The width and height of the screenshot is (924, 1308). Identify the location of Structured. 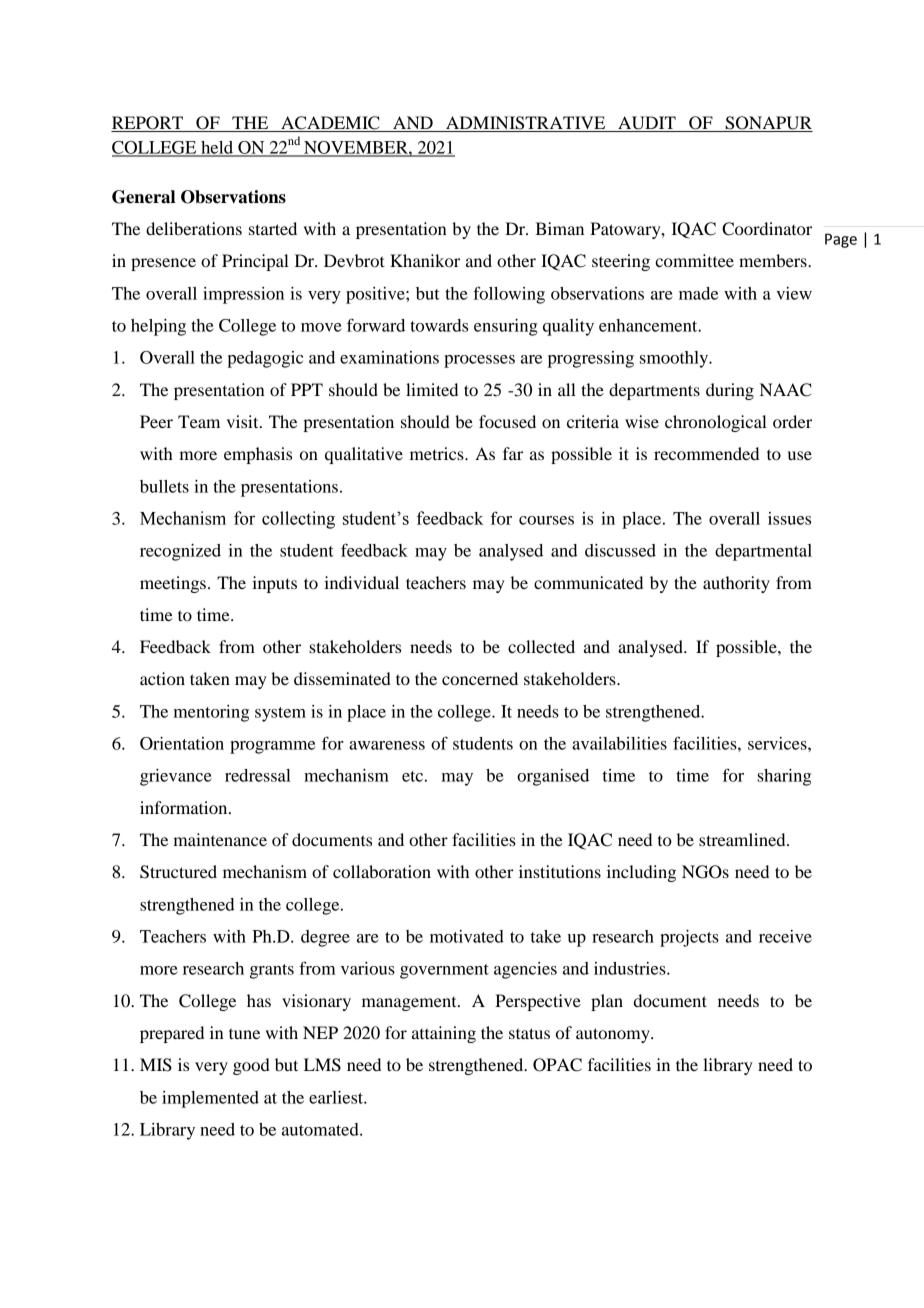
(178, 872).
